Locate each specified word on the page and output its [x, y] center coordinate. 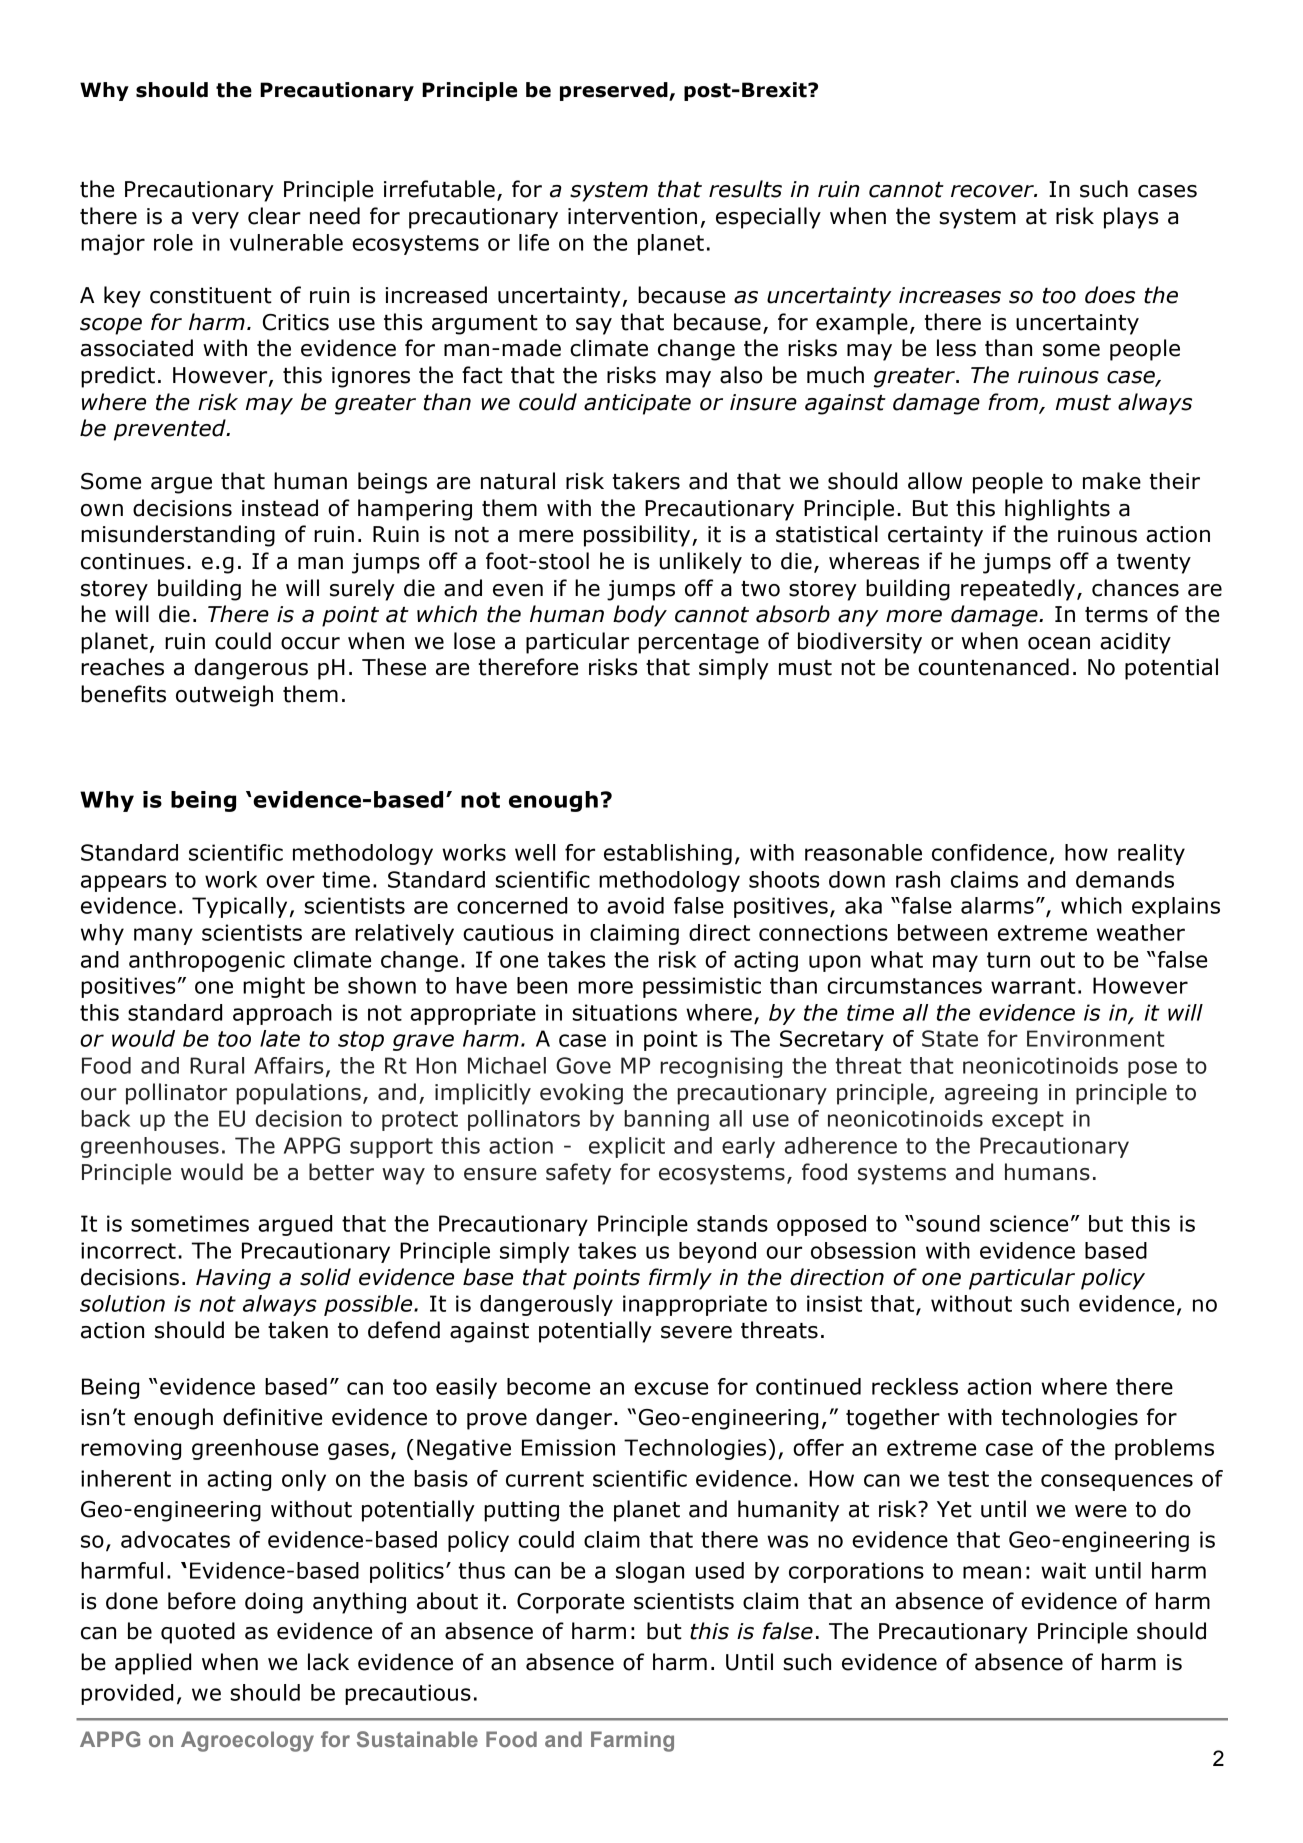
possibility [638, 536]
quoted [198, 1633]
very [215, 220]
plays [1131, 218]
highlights [1057, 510]
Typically [239, 907]
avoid [635, 905]
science [1029, 1223]
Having [233, 1279]
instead [280, 508]
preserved [615, 91]
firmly [680, 1279]
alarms [997, 905]
